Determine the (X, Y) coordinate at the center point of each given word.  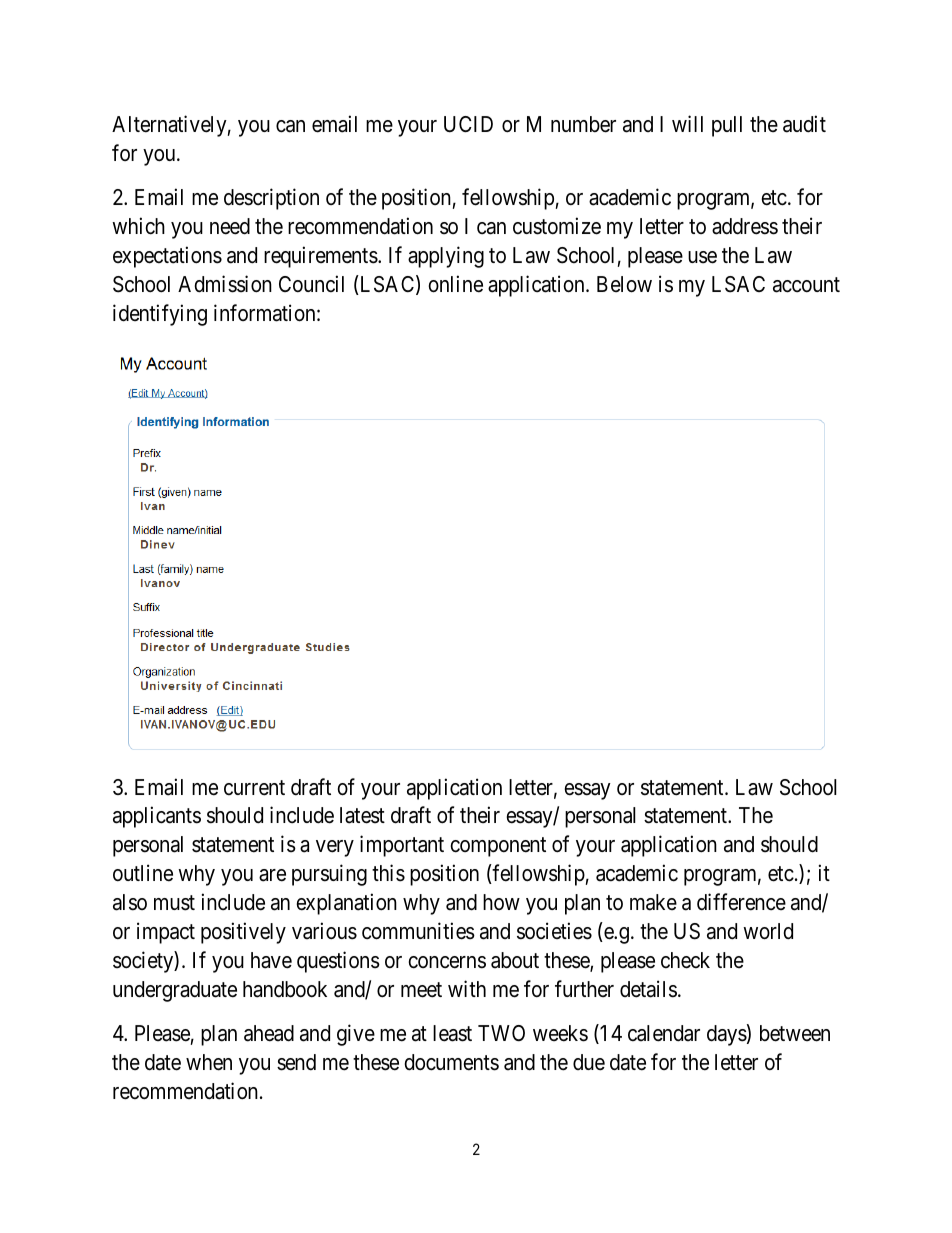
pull (727, 126)
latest (362, 815)
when (209, 1062)
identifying (160, 315)
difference (741, 902)
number (583, 124)
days (727, 1035)
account (806, 285)
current (254, 788)
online (455, 284)
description (271, 199)
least (452, 1033)
